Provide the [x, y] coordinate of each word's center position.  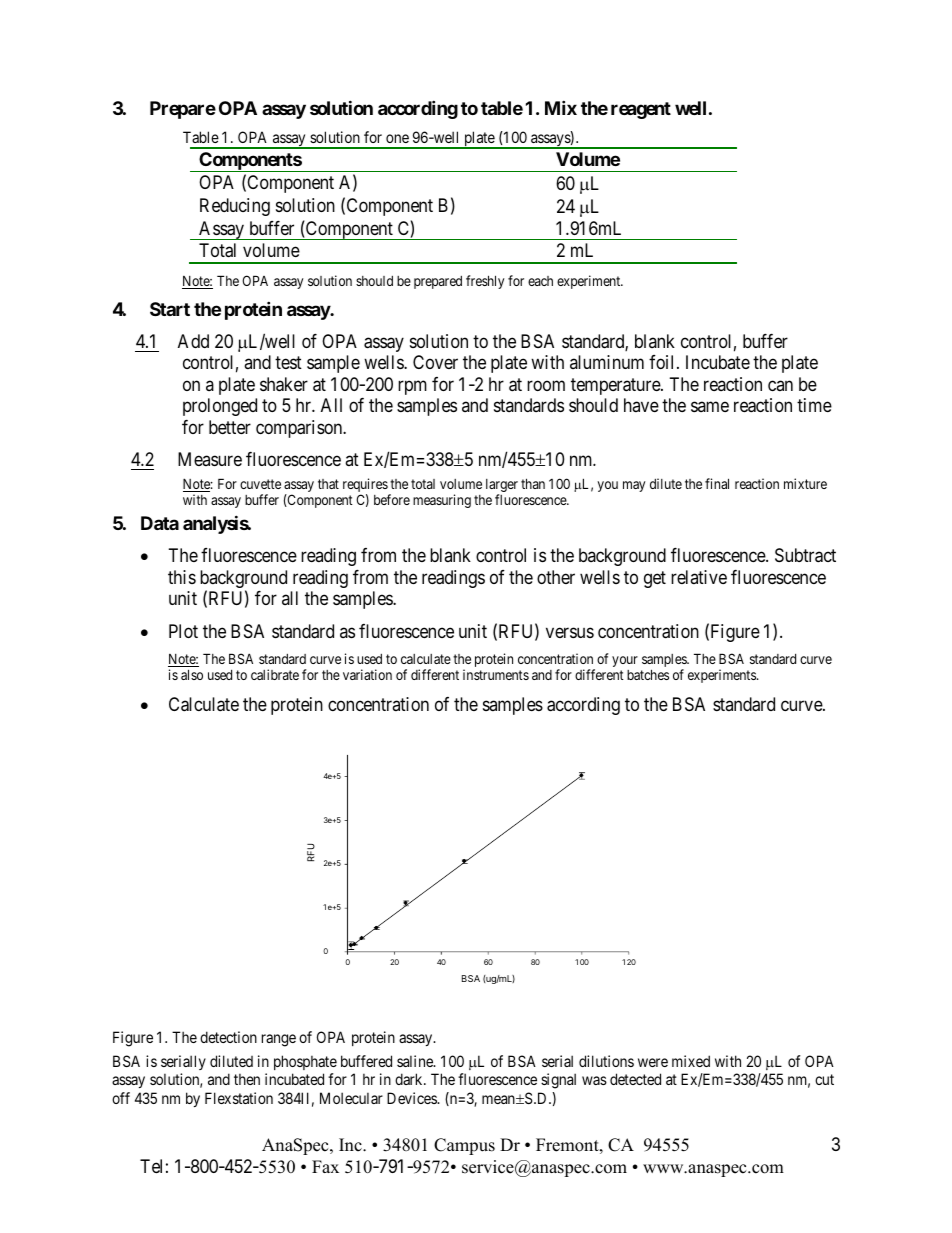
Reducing [235, 207]
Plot [183, 631]
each [540, 281]
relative [699, 577]
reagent [641, 110]
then [247, 1079]
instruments [496, 674]
